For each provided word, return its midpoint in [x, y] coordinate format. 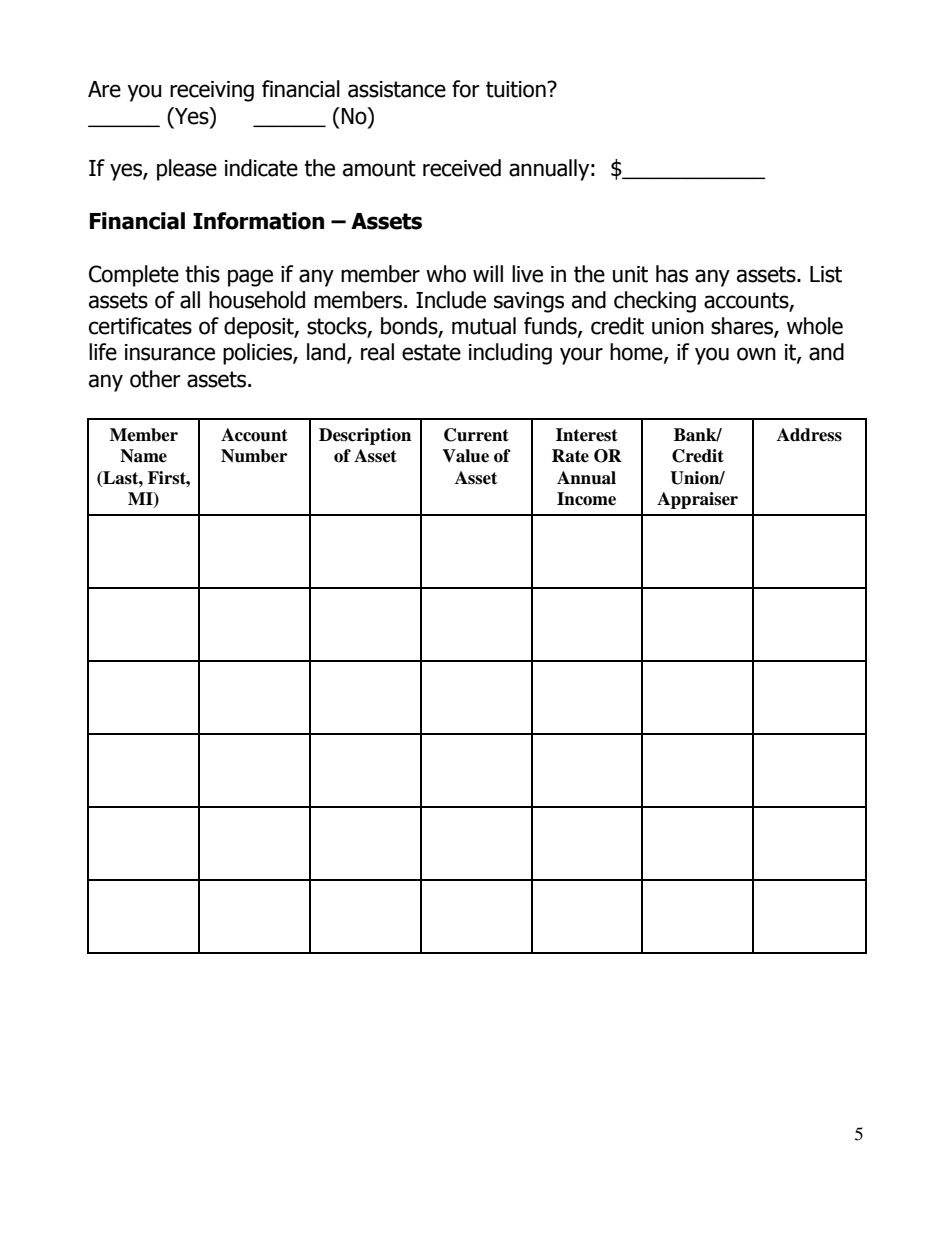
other [155, 379]
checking [655, 302]
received [462, 168]
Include [451, 300]
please [187, 170]
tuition [517, 89]
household [257, 300]
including [510, 354]
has [672, 274]
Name [143, 456]
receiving [212, 91]
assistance [397, 89]
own [756, 354]
